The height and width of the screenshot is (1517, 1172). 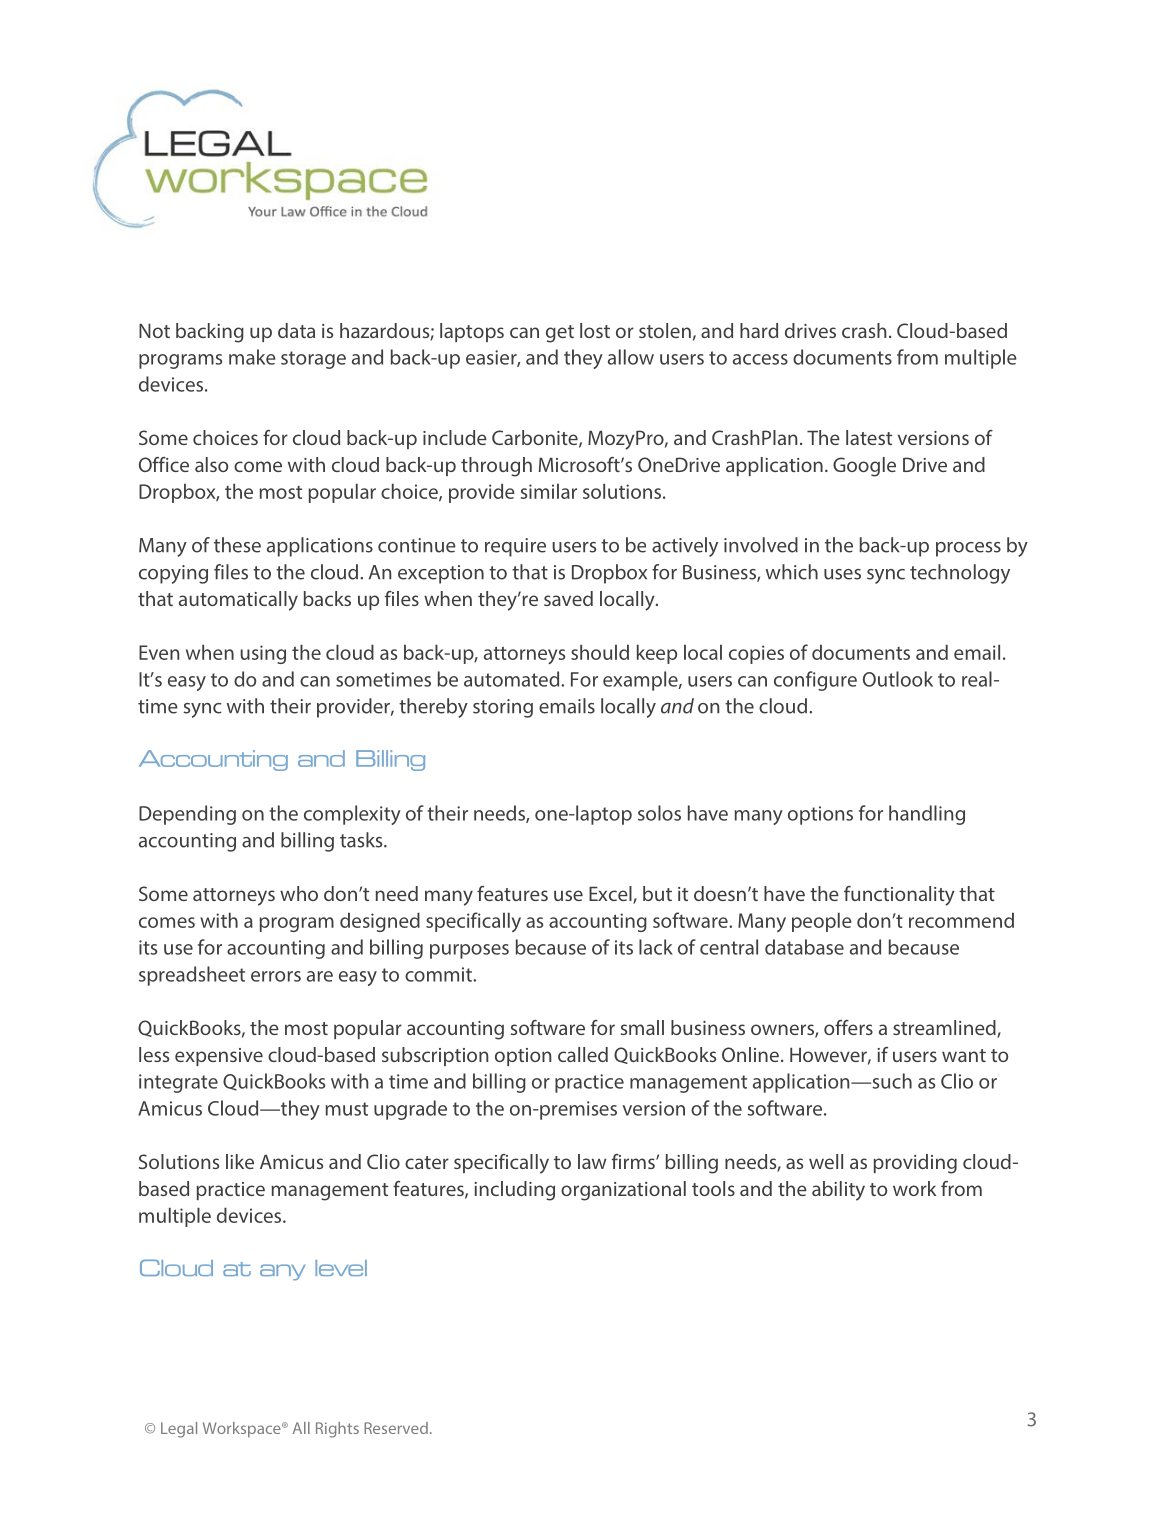 What do you see at coordinates (560, 334) in the screenshot?
I see `get` at bounding box center [560, 334].
